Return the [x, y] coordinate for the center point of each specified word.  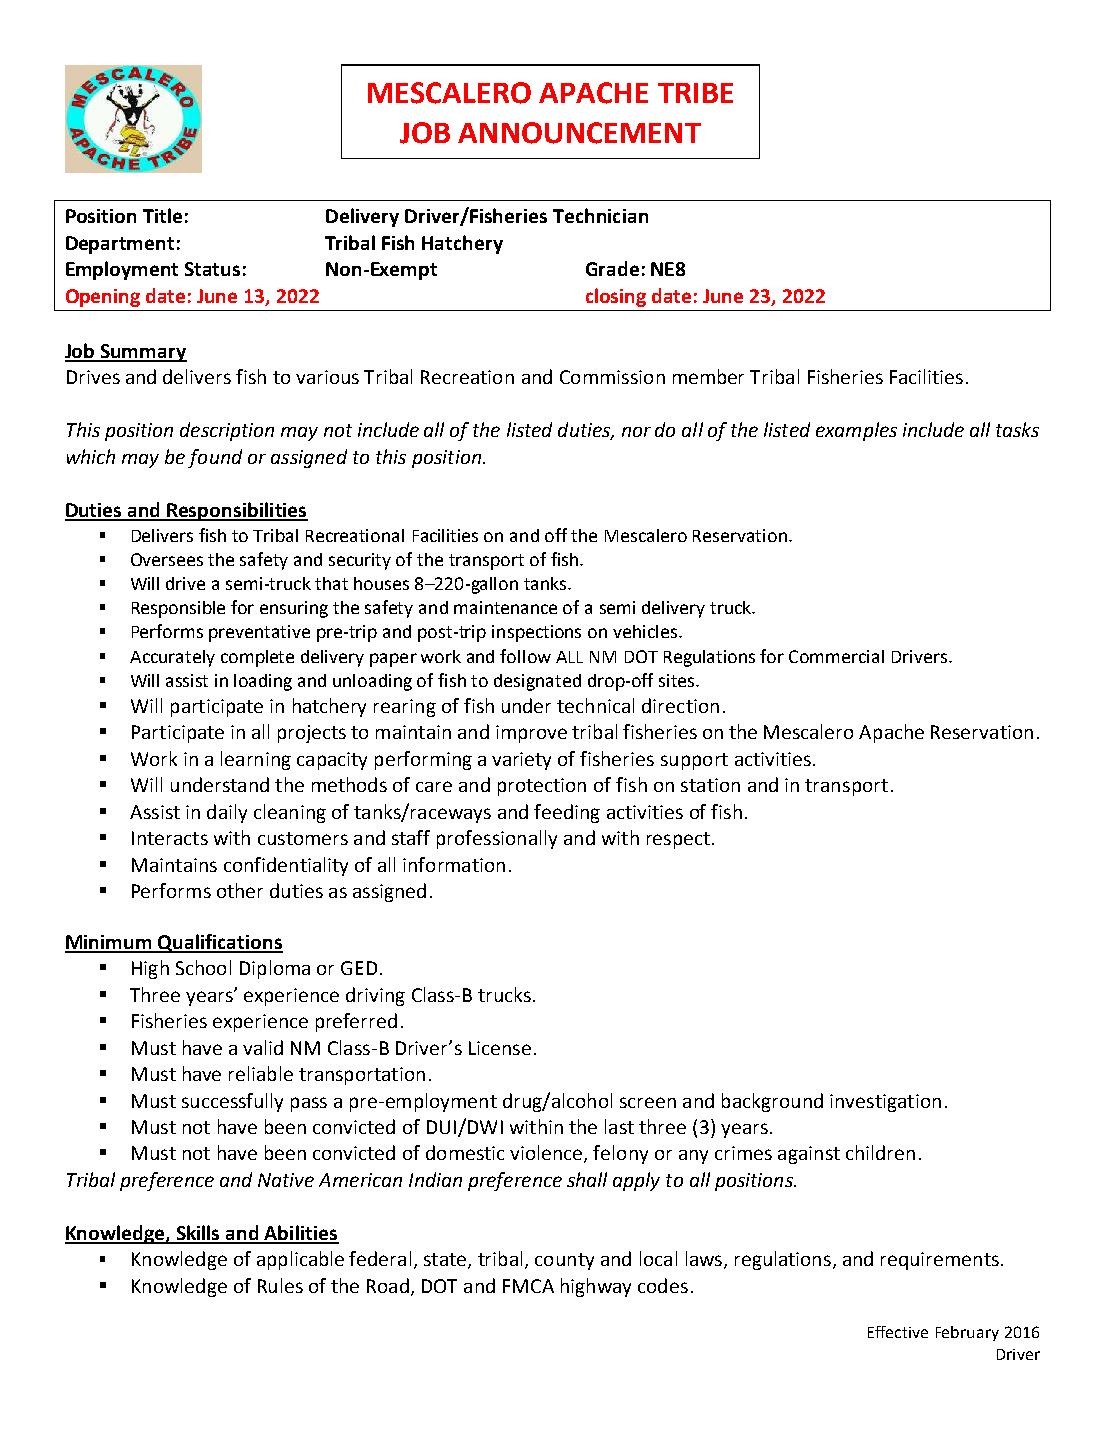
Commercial [836, 656]
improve [531, 734]
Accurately [172, 658]
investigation [885, 1103]
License [500, 1048]
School [203, 967]
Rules [280, 1285]
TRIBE [695, 93]
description [227, 431]
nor [636, 432]
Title [162, 215]
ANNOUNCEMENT [579, 133]
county [564, 1261]
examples [856, 431]
